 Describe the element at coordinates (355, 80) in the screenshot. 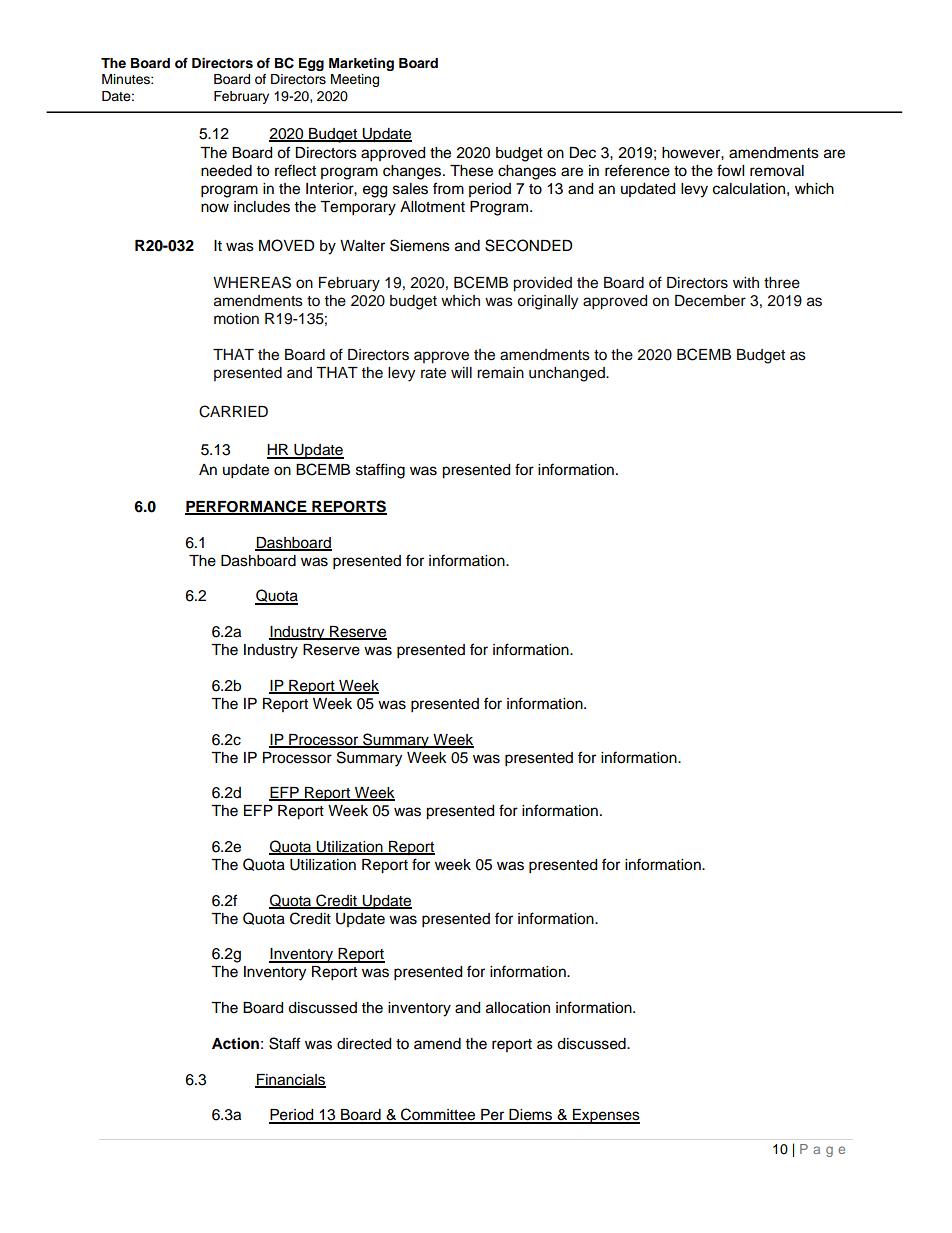

I see `Meeting` at that location.
